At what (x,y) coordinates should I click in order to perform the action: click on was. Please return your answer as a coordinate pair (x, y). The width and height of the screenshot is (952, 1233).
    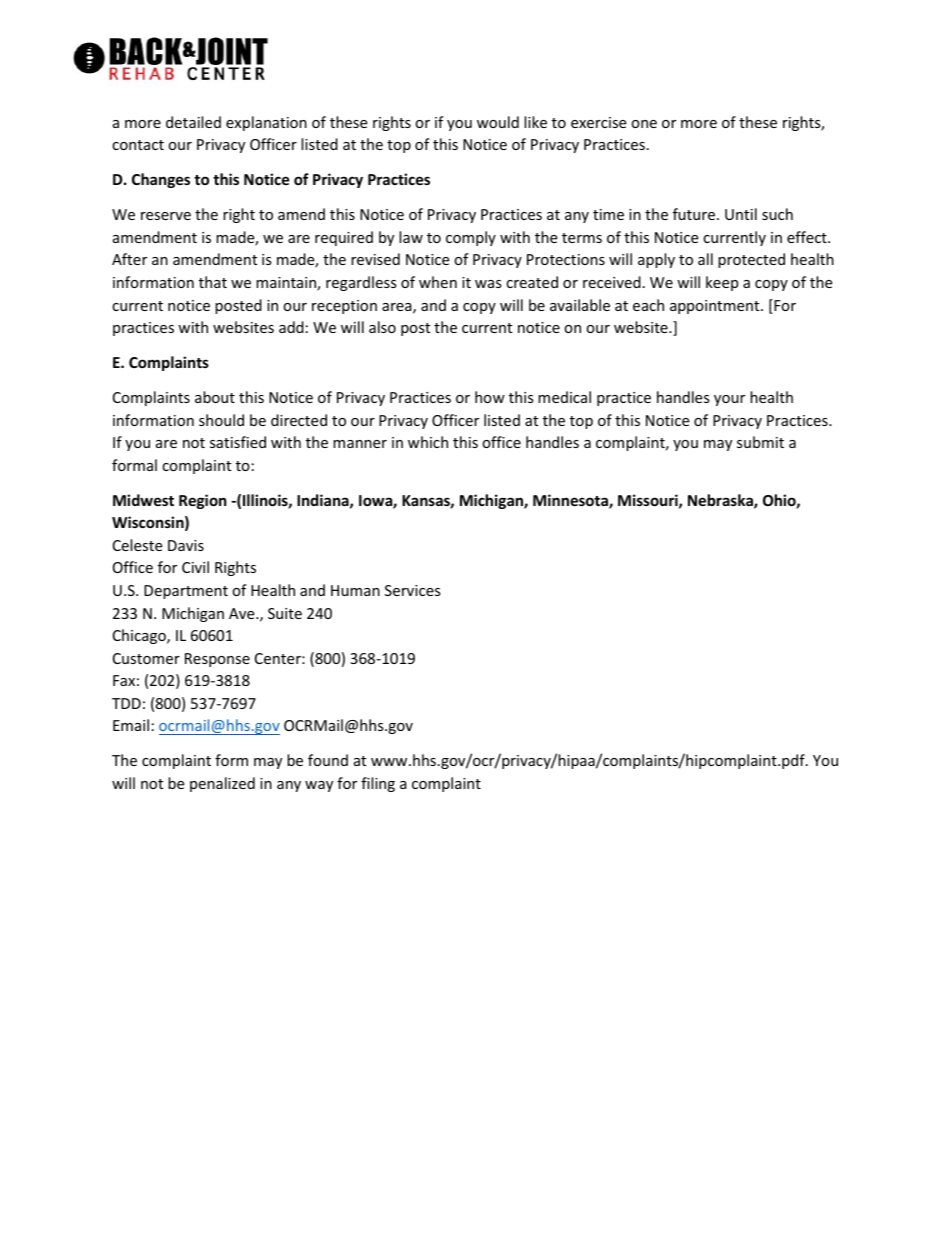
    Looking at the image, I should click on (488, 284).
